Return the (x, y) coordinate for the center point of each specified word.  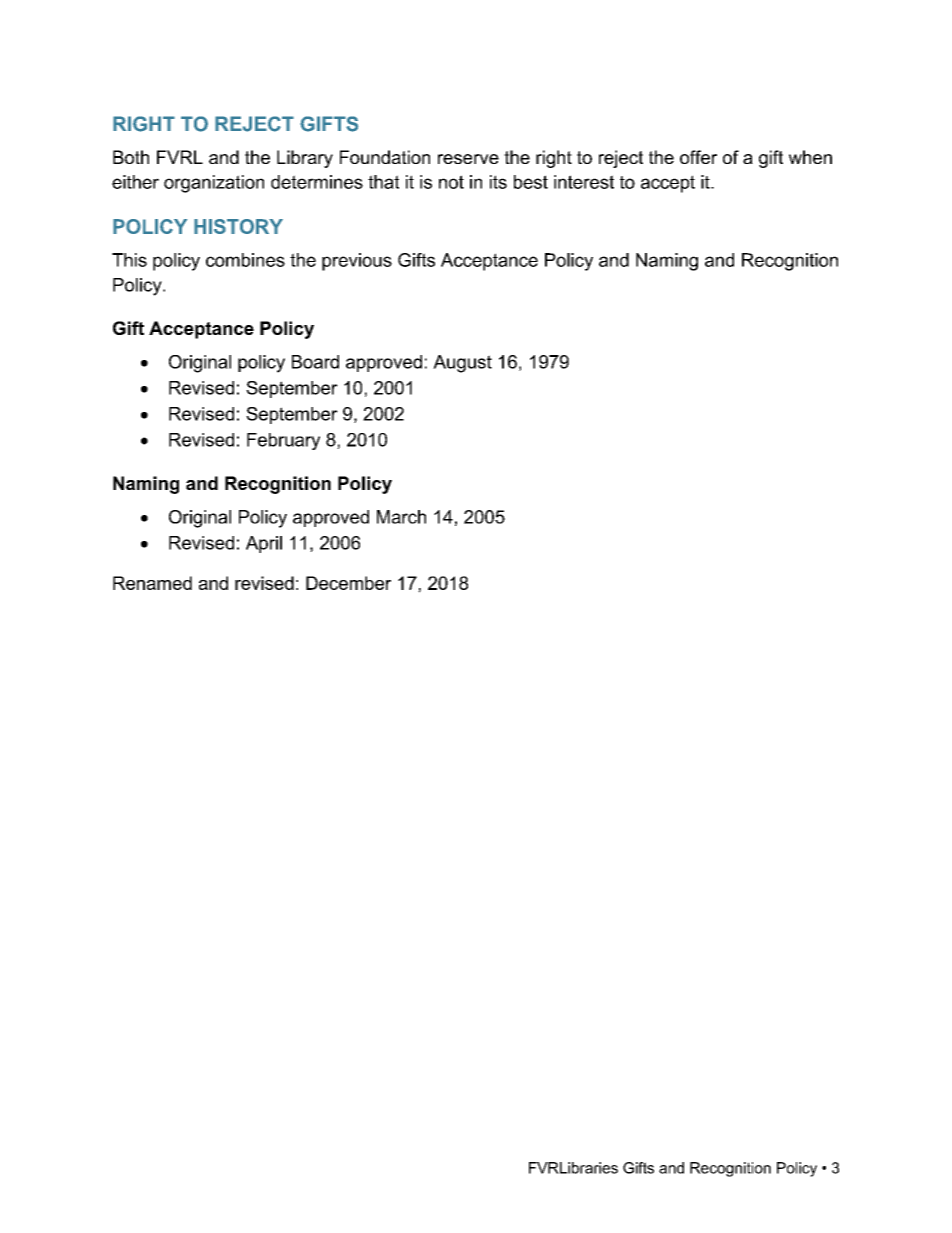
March (401, 517)
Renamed (152, 583)
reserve (468, 159)
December (348, 583)
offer (698, 157)
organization (214, 184)
